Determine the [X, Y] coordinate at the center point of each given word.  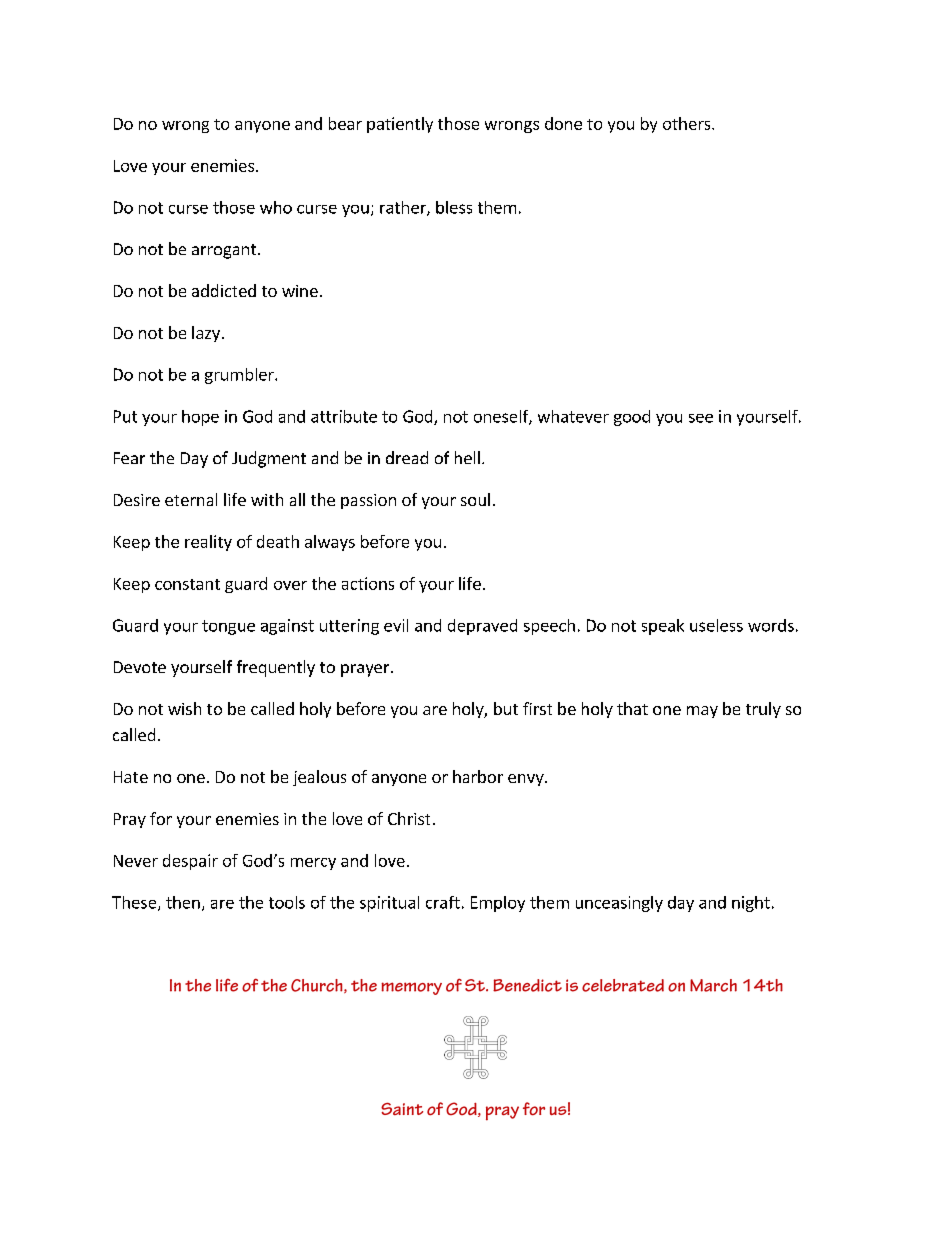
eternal [191, 499]
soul [475, 499]
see [701, 418]
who [276, 207]
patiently [400, 125]
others [688, 123]
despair [190, 862]
